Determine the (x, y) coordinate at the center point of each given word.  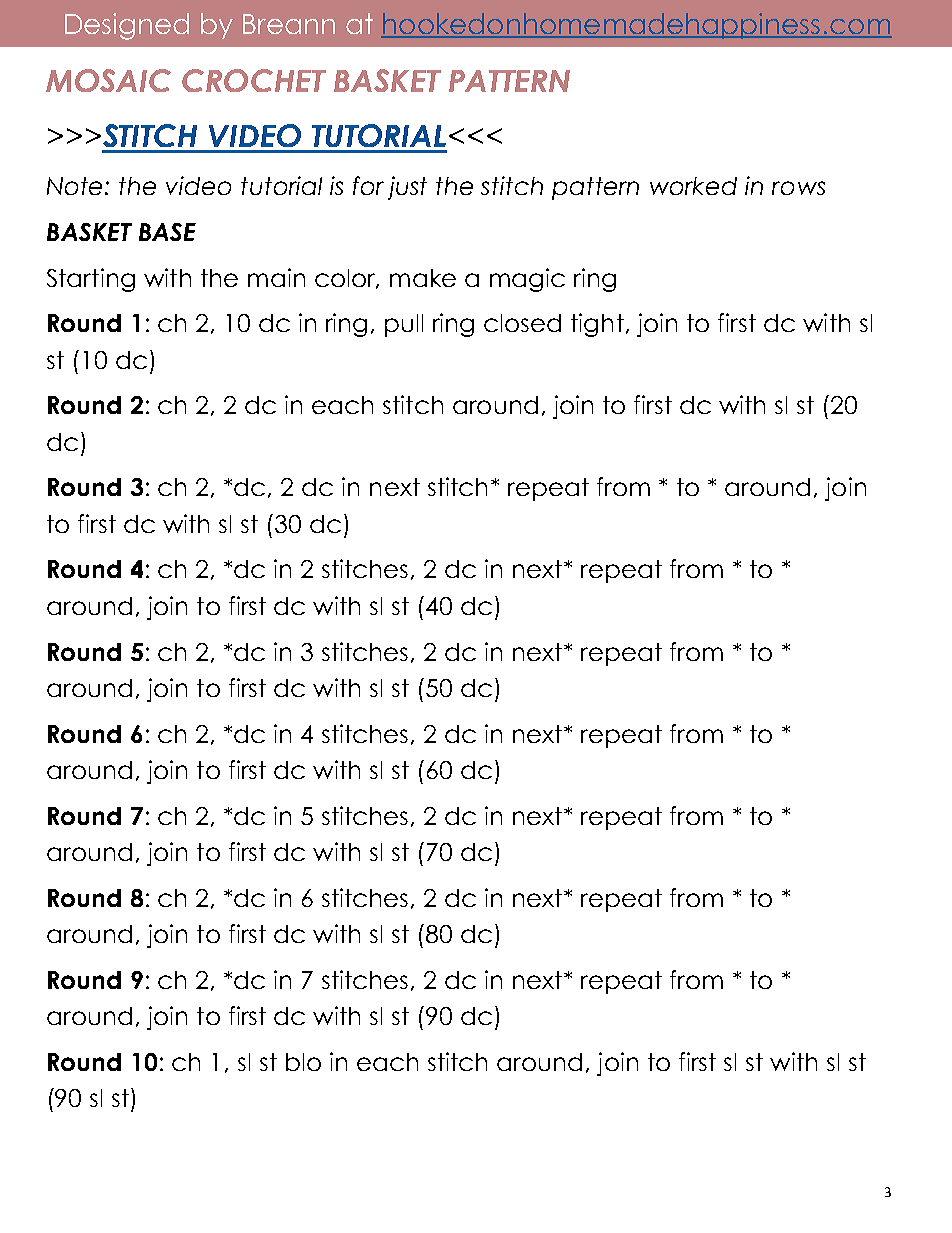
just (407, 188)
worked (693, 186)
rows (798, 188)
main (276, 277)
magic (527, 280)
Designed (127, 26)
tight (597, 325)
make (423, 278)
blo (303, 1062)
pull (404, 325)
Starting (91, 280)
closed (522, 323)
